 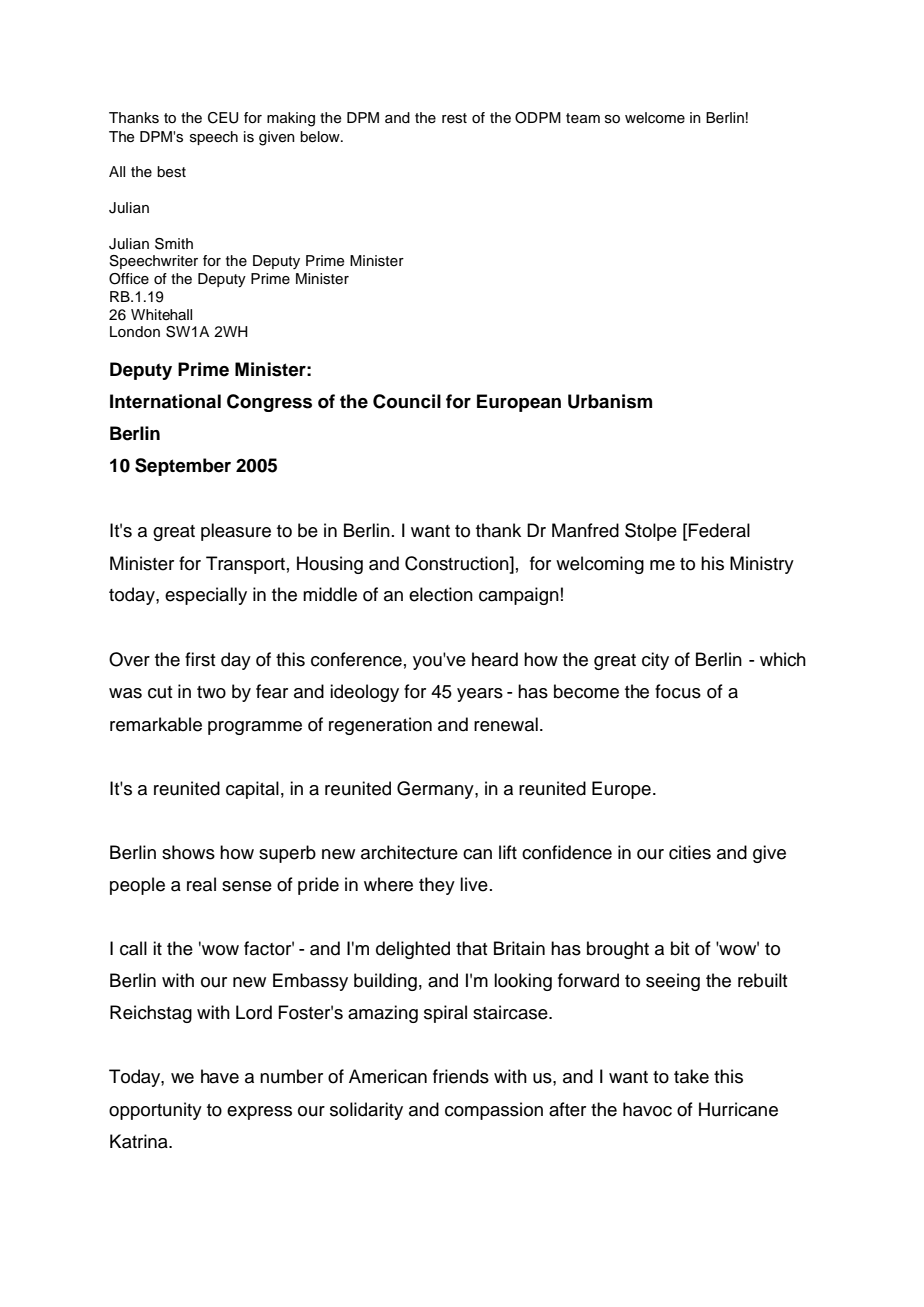 I want to click on September, so click(x=183, y=467).
